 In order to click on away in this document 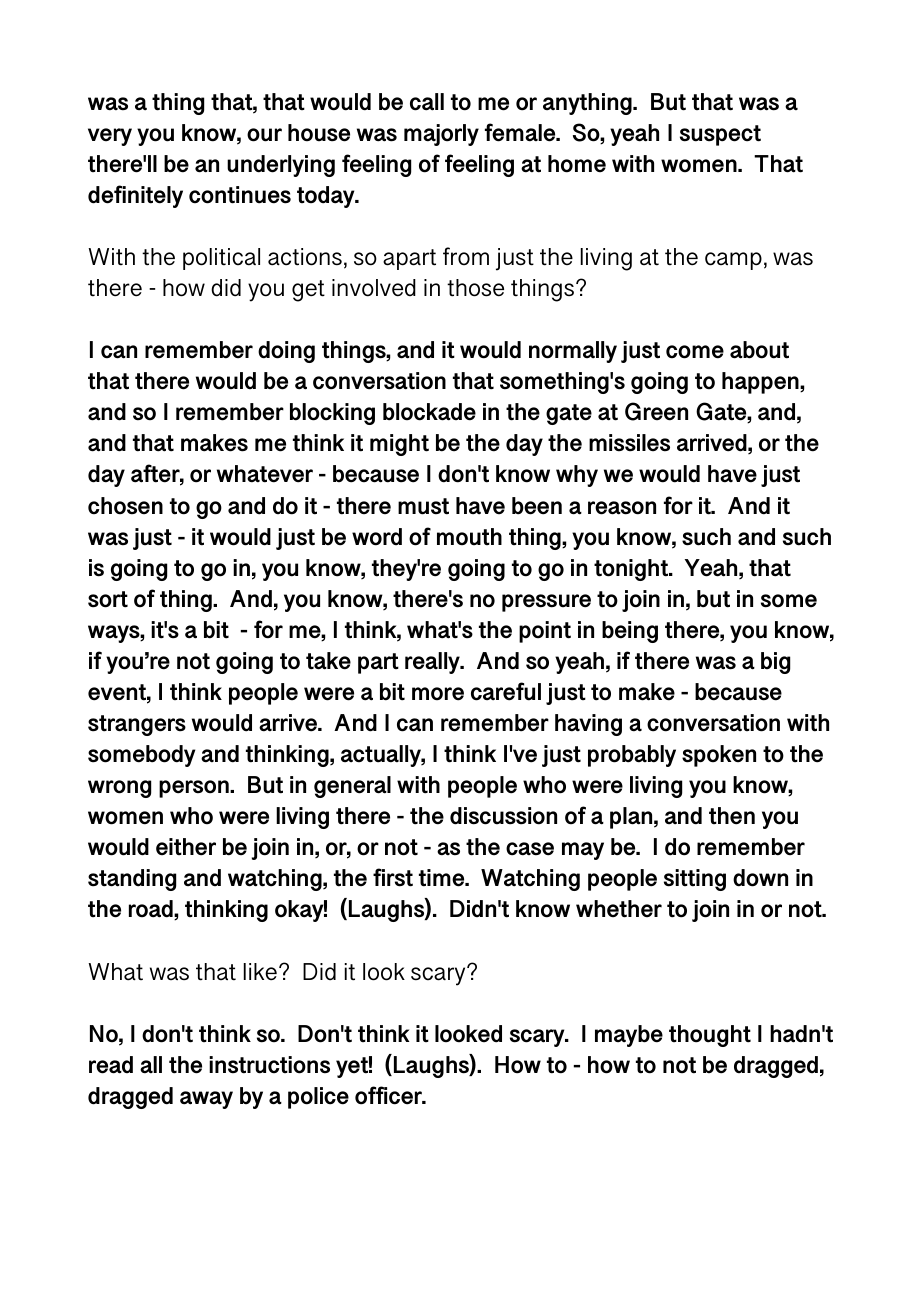, I will do `click(206, 1100)`.
